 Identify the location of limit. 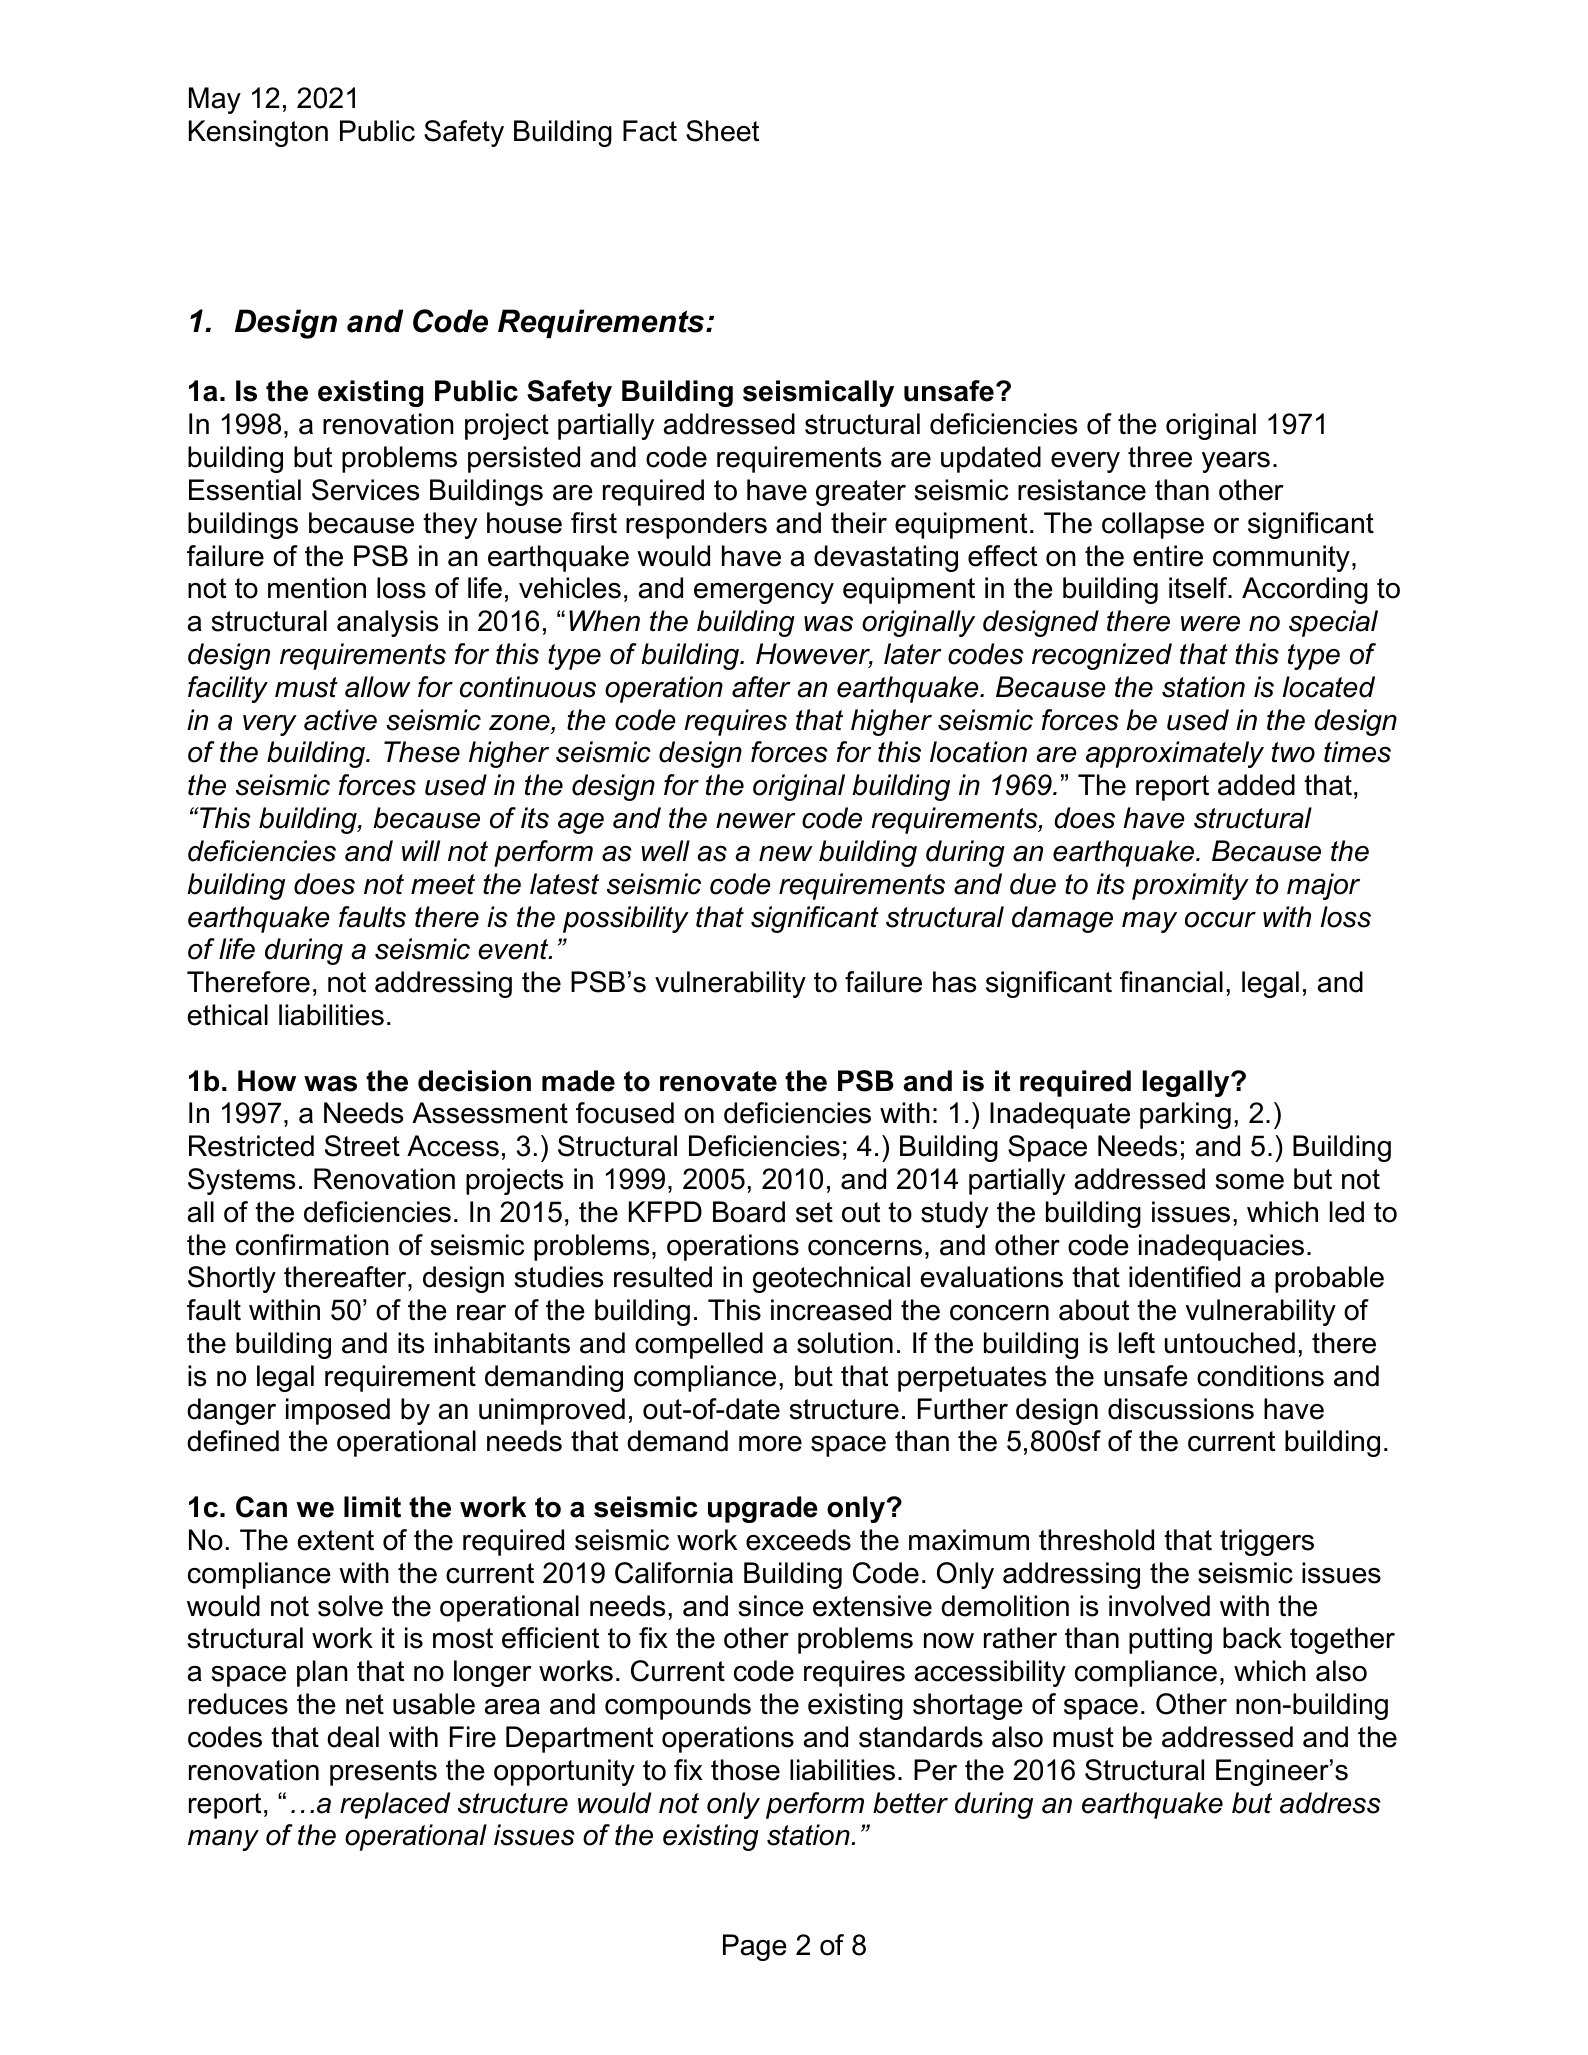
(372, 1507).
